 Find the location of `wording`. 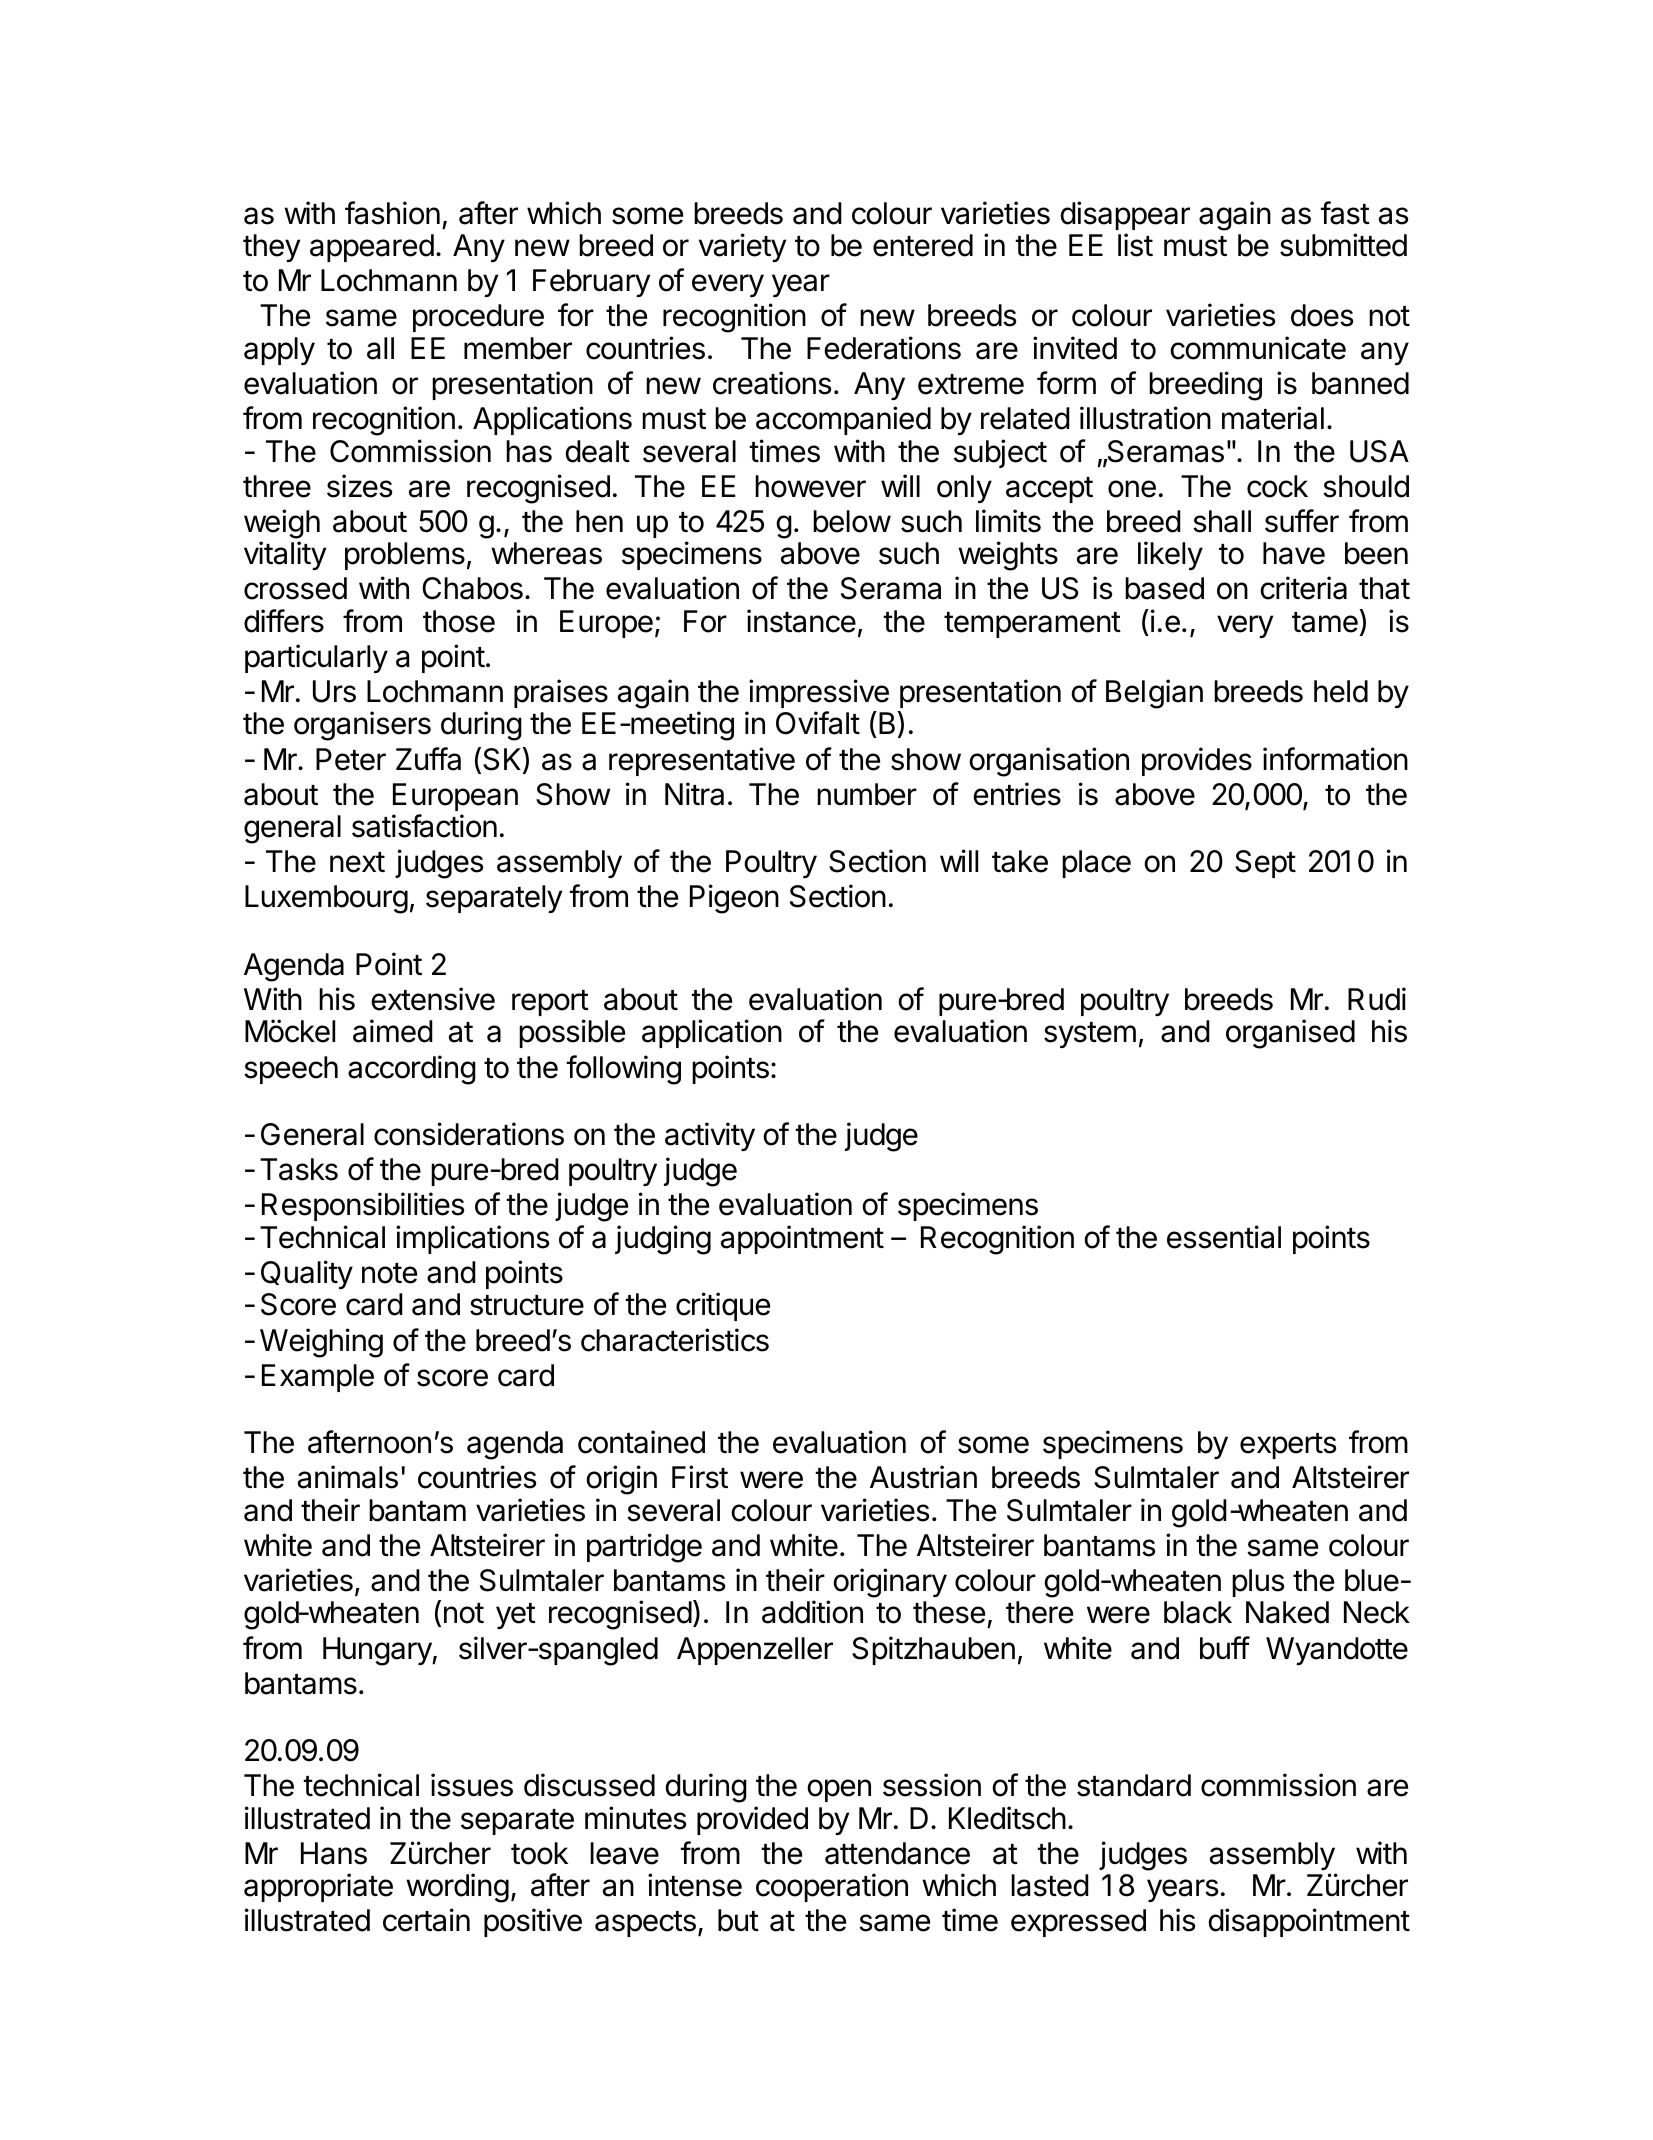

wording is located at coordinates (457, 1888).
